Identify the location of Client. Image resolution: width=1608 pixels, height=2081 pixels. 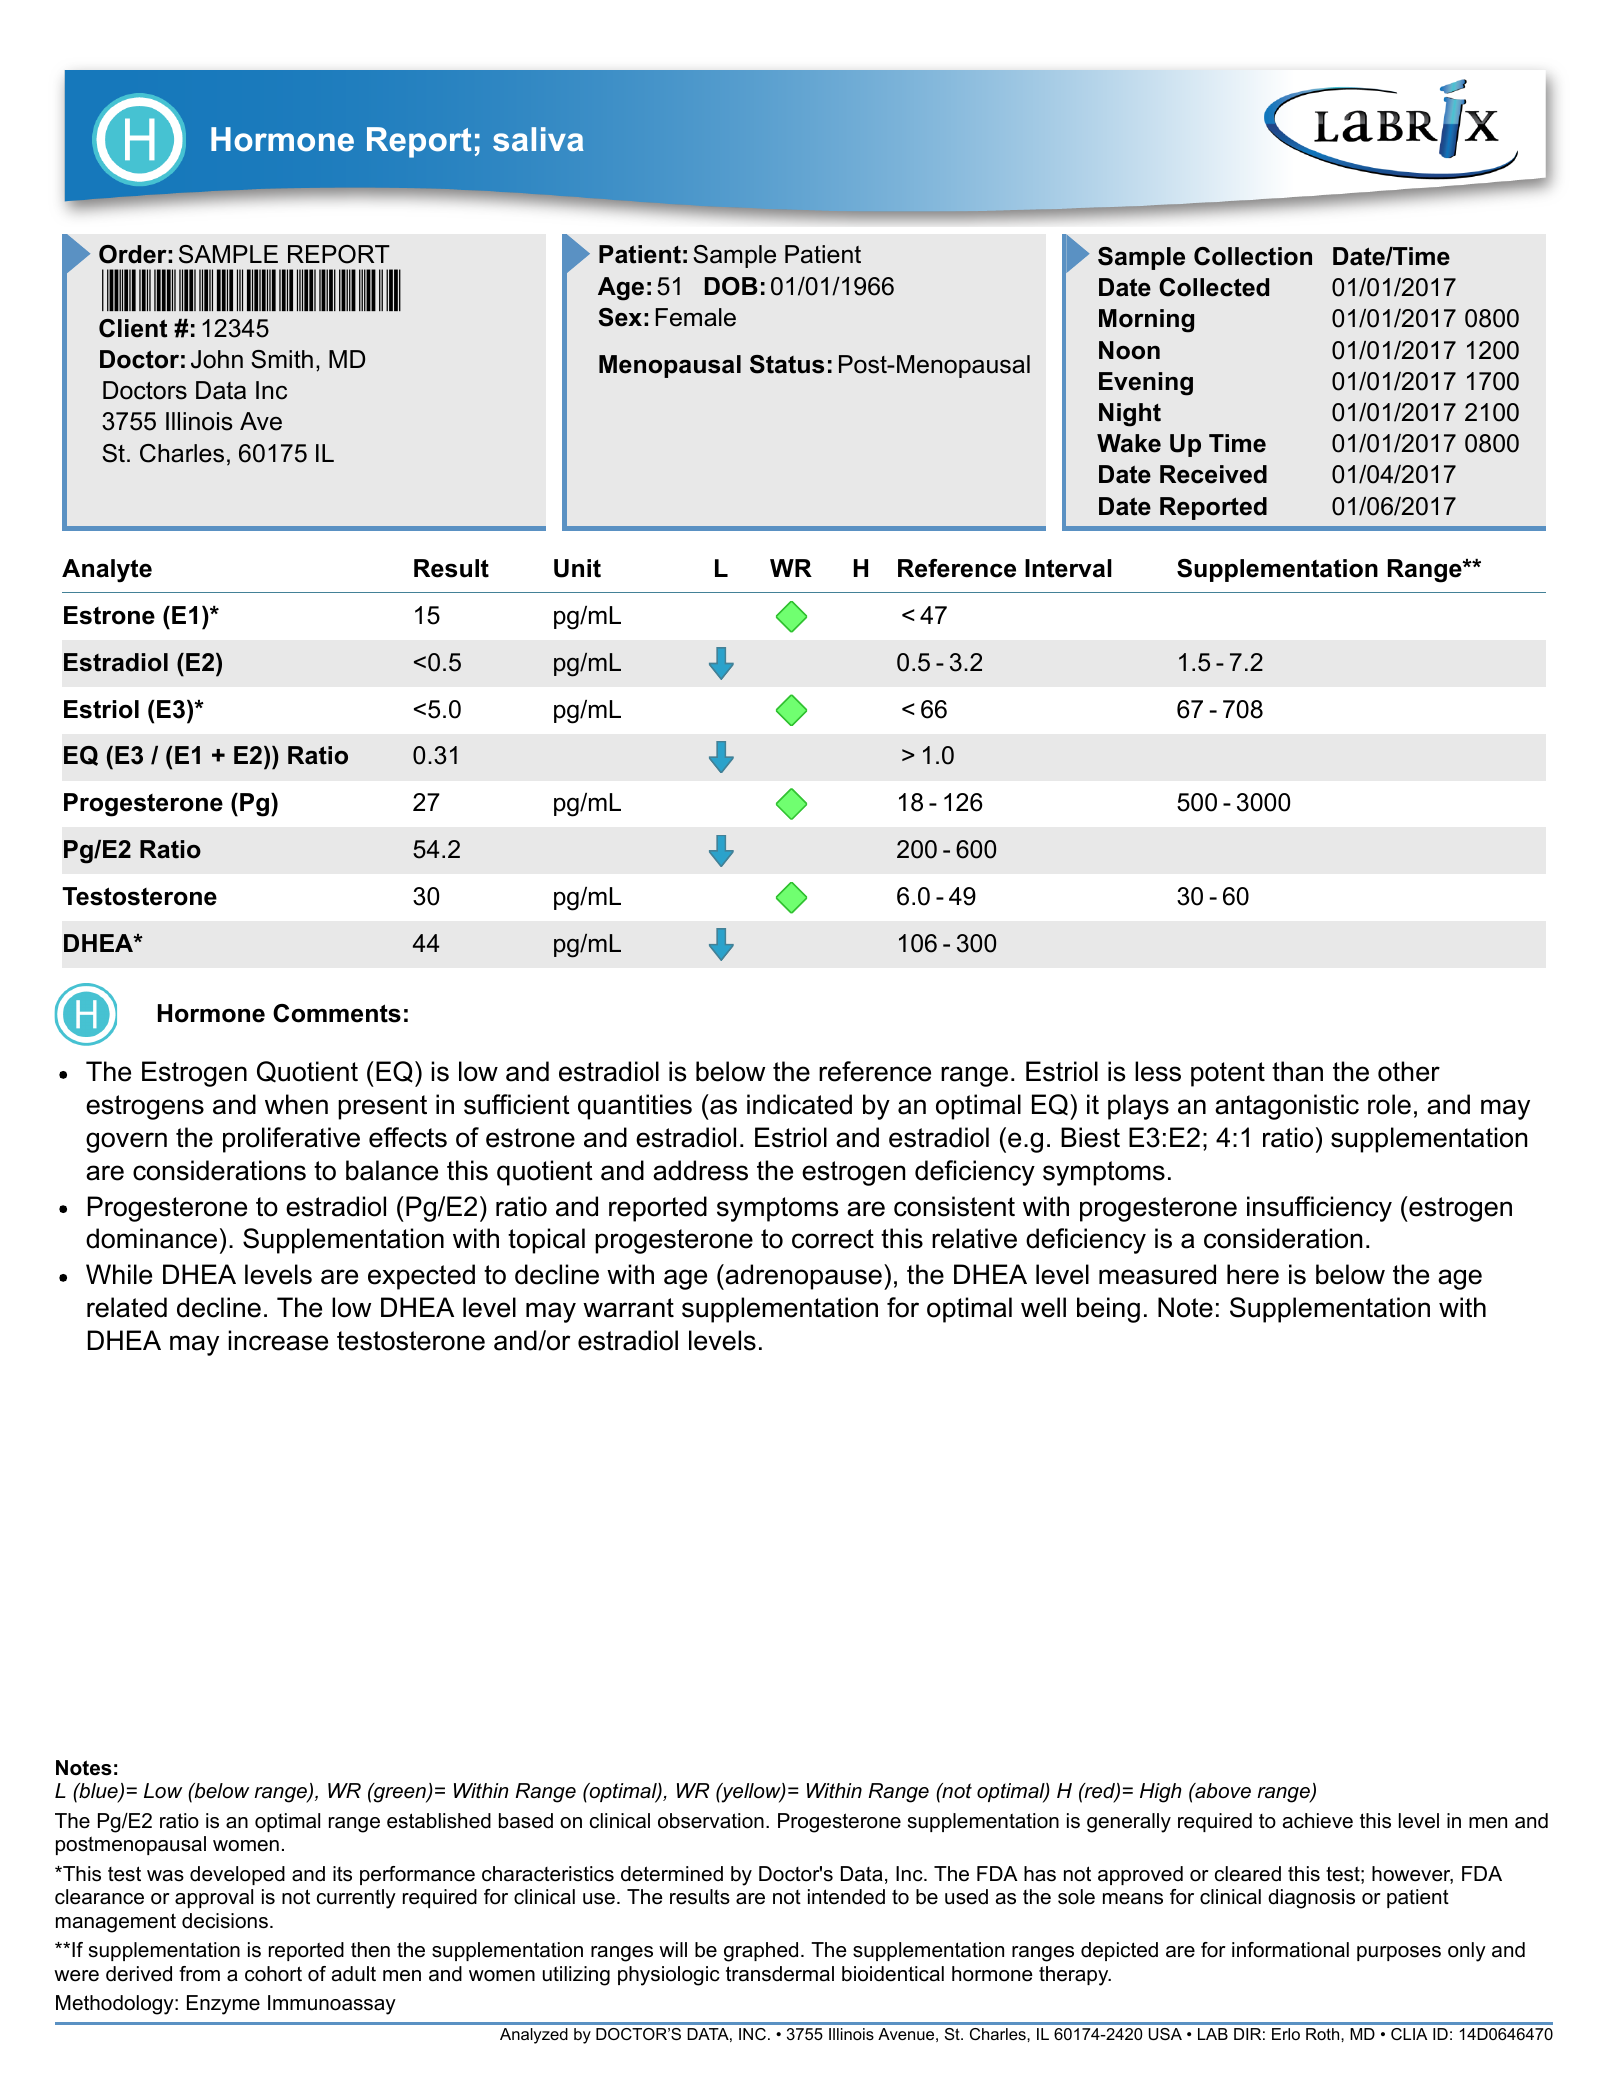
(133, 328).
